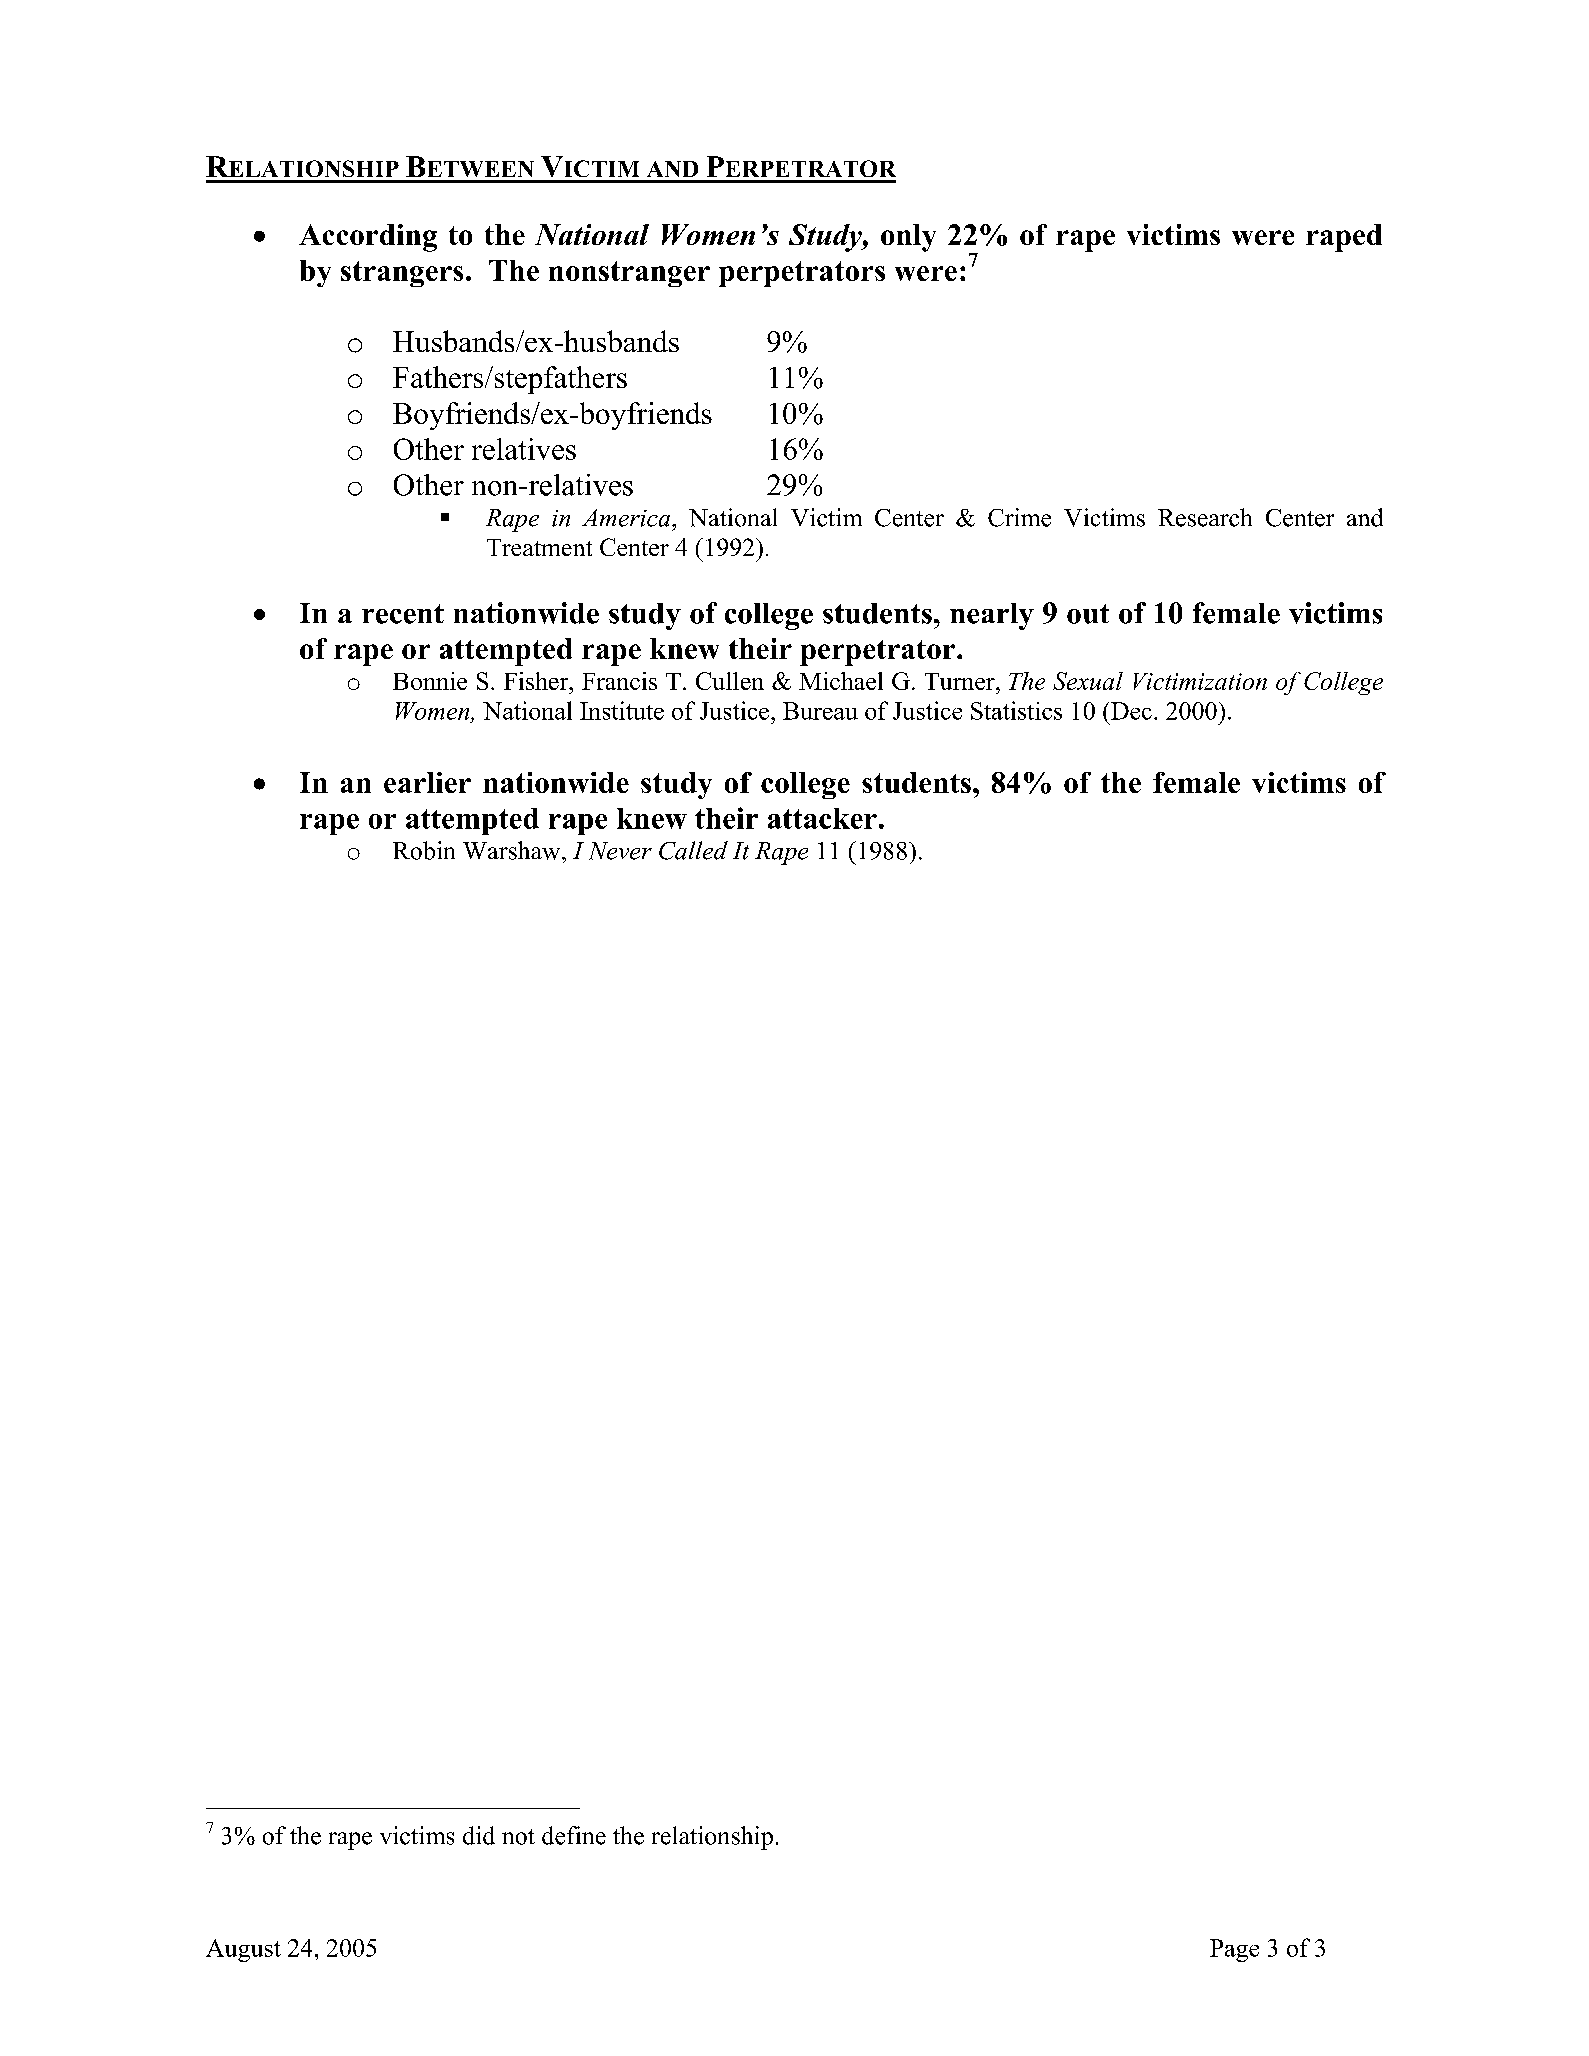 This document has width=1589, height=2056. I want to click on Warshaw, so click(513, 850).
